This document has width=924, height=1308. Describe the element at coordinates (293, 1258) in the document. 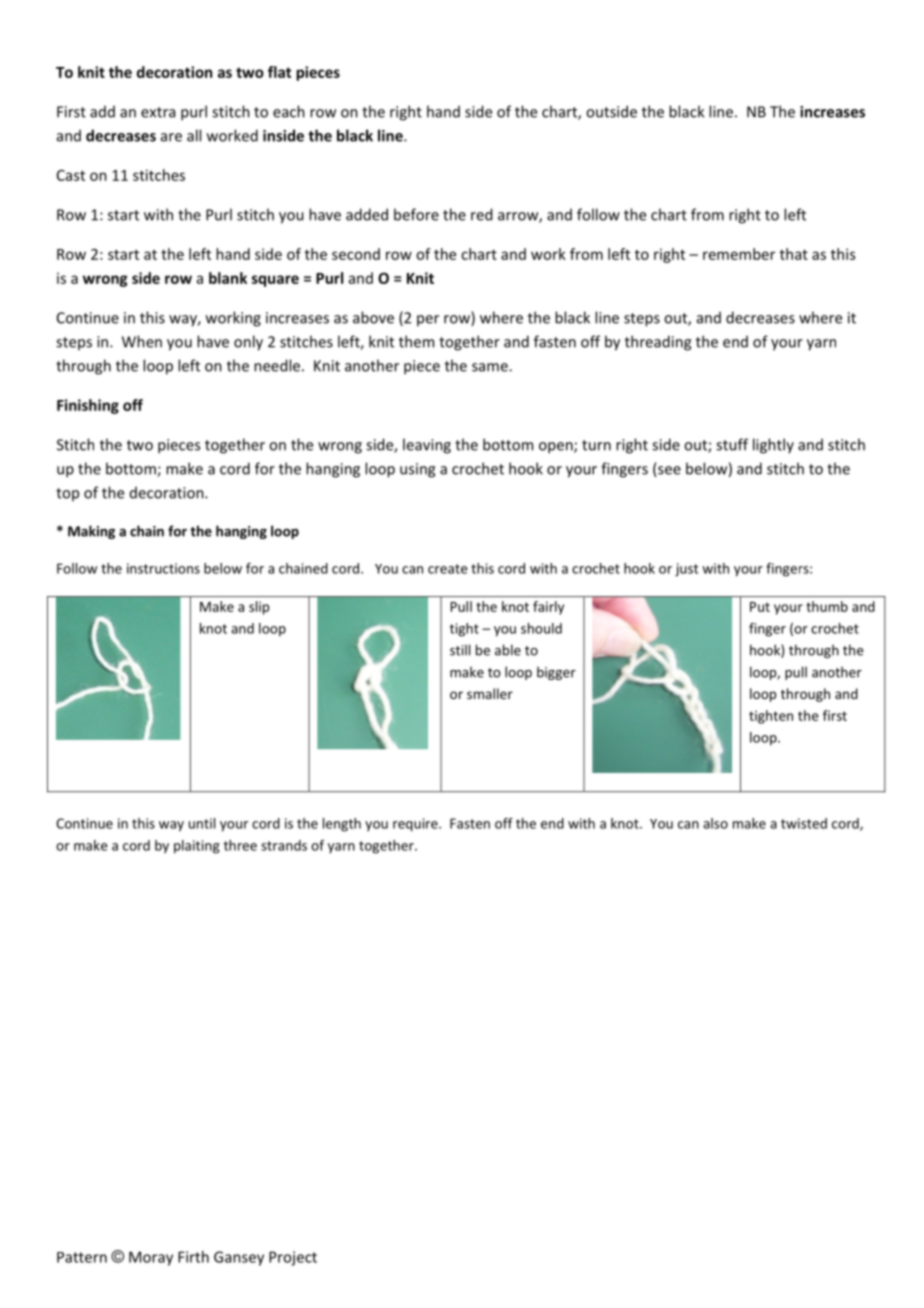

I see `Project` at that location.
